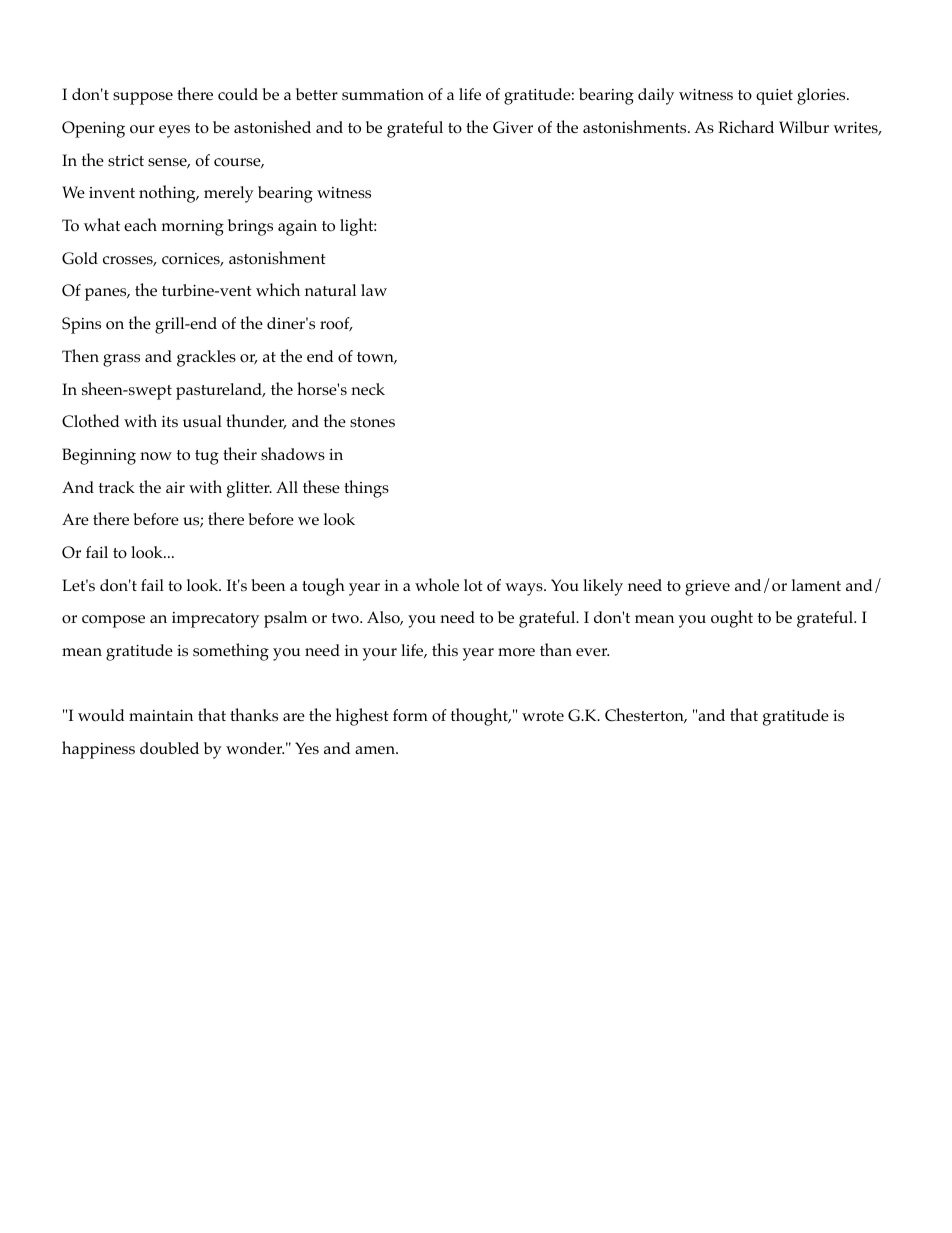 The height and width of the screenshot is (1233, 952). What do you see at coordinates (374, 290) in the screenshot?
I see `law` at bounding box center [374, 290].
